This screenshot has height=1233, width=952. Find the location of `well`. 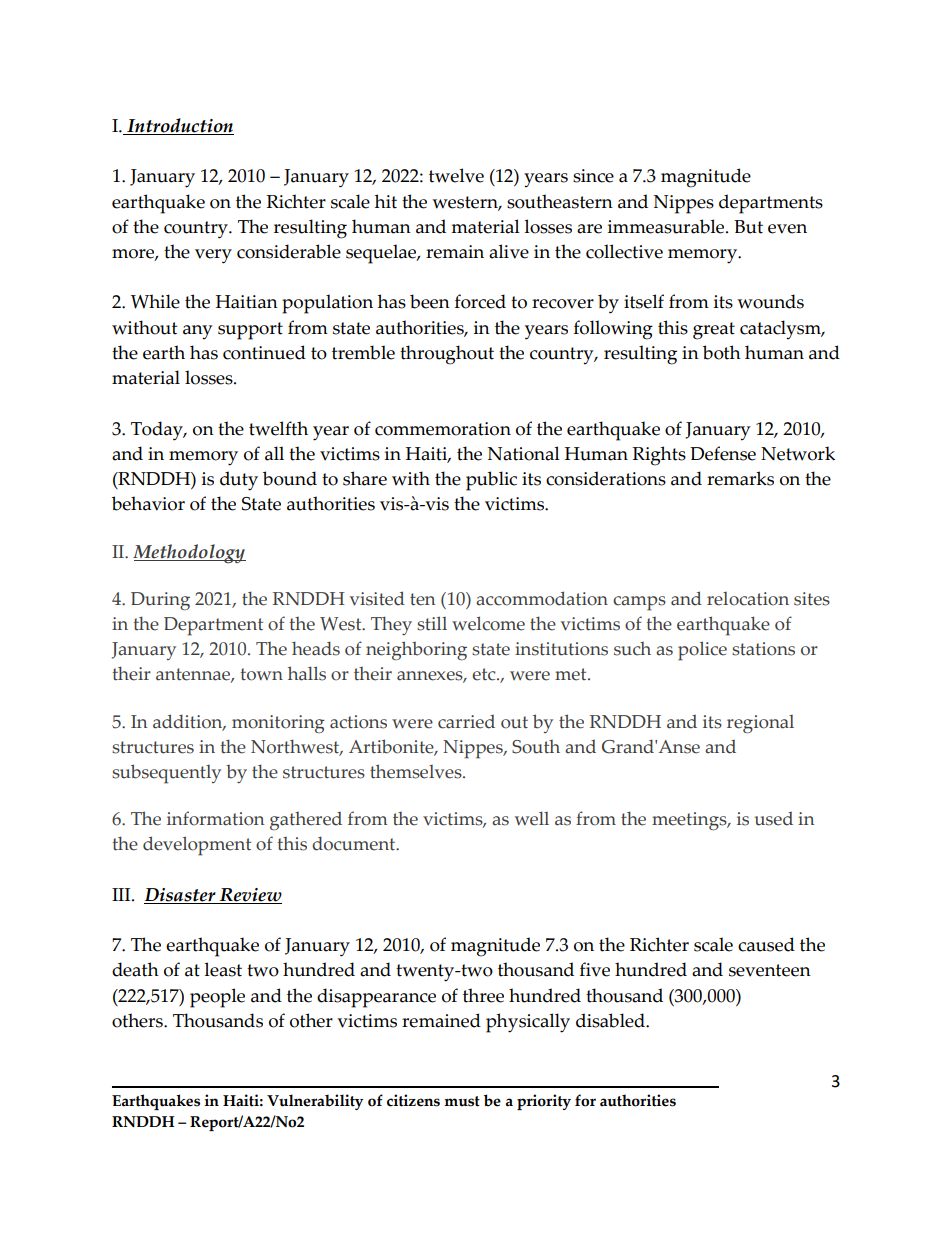

well is located at coordinates (532, 818).
